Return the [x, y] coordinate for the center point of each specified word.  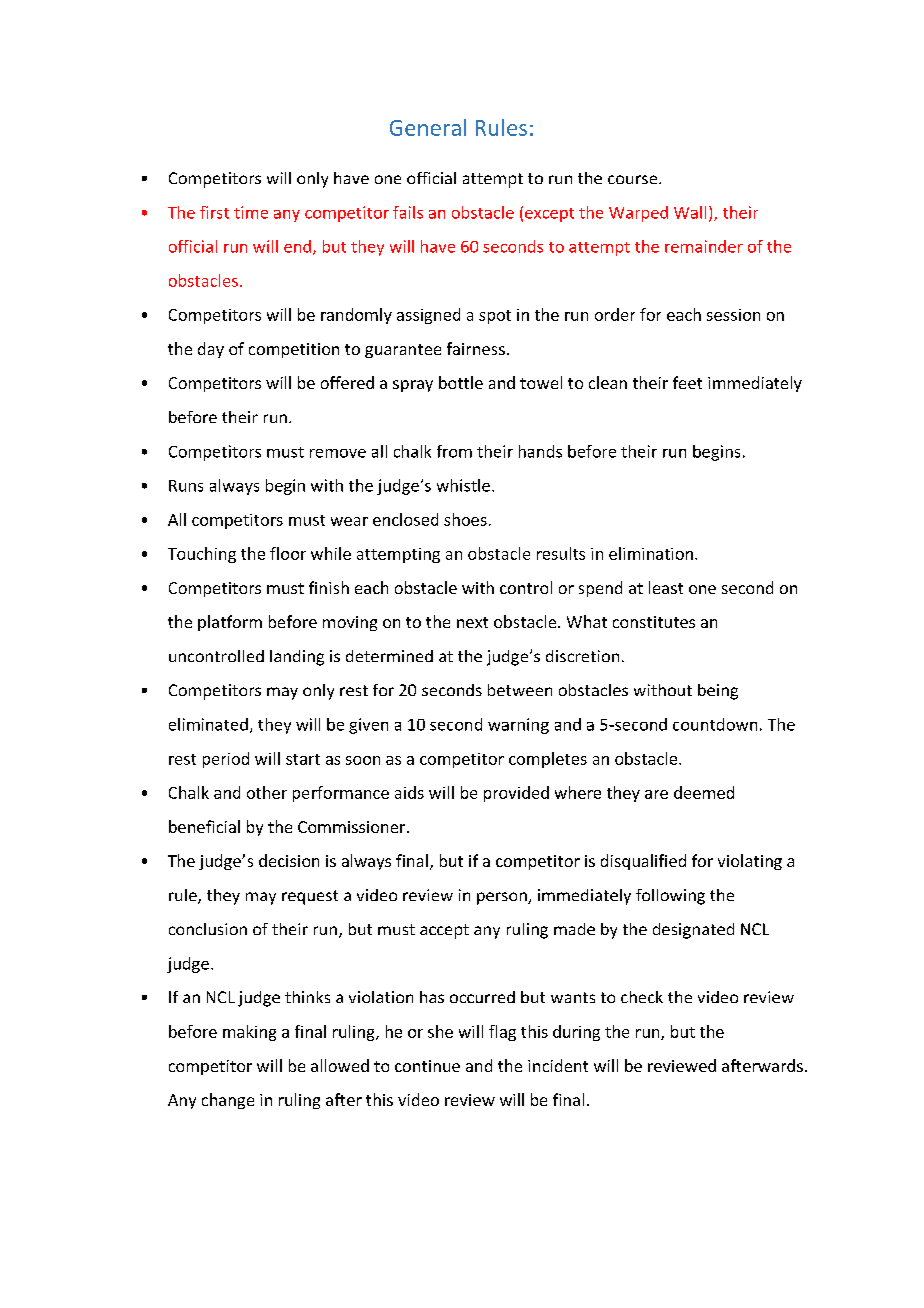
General [428, 127]
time [251, 212]
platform [230, 623]
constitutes [654, 622]
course [634, 179]
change [228, 1101]
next [472, 622]
